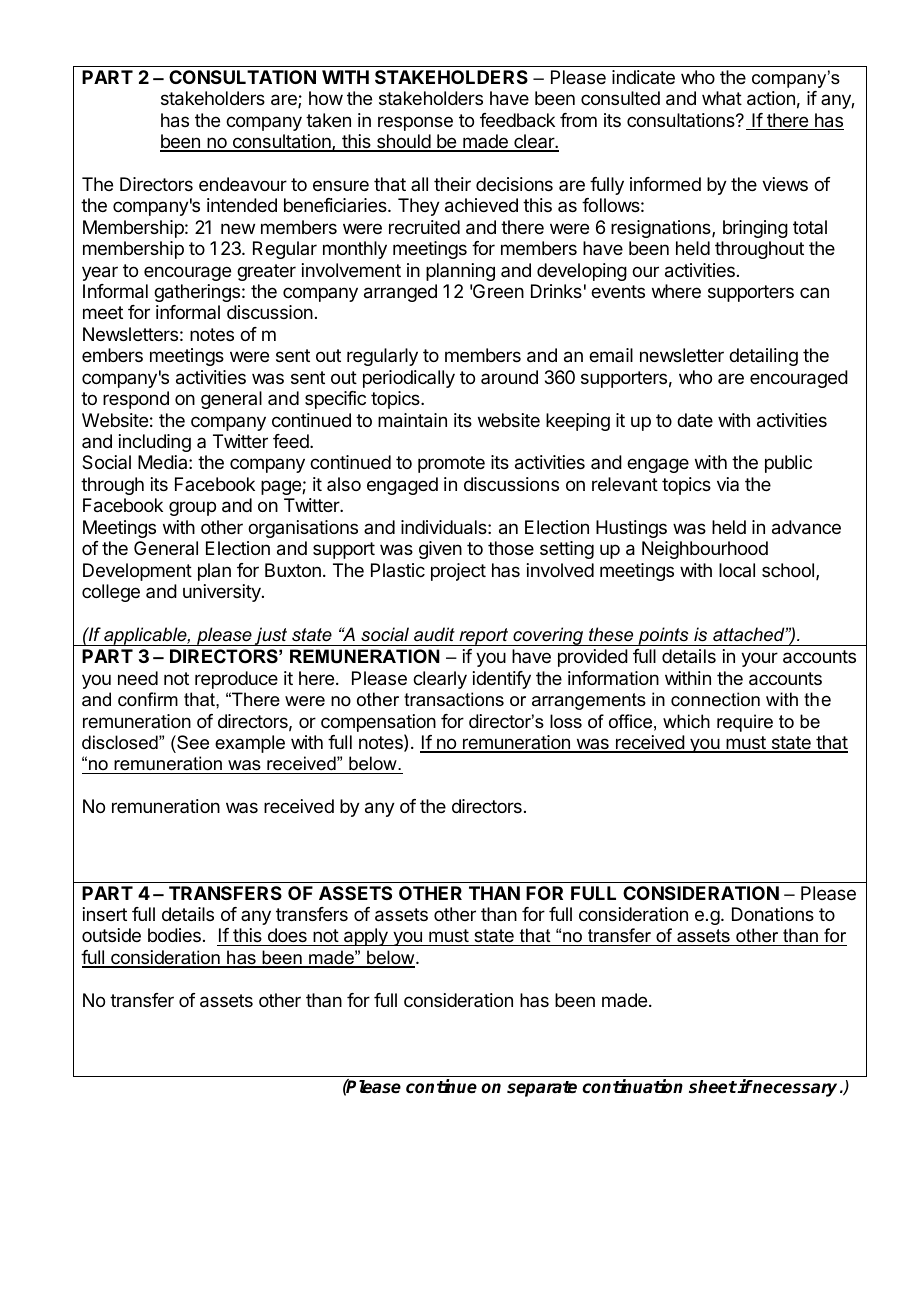 The height and width of the screenshot is (1307, 924). What do you see at coordinates (223, 593) in the screenshot?
I see `university` at bounding box center [223, 593].
